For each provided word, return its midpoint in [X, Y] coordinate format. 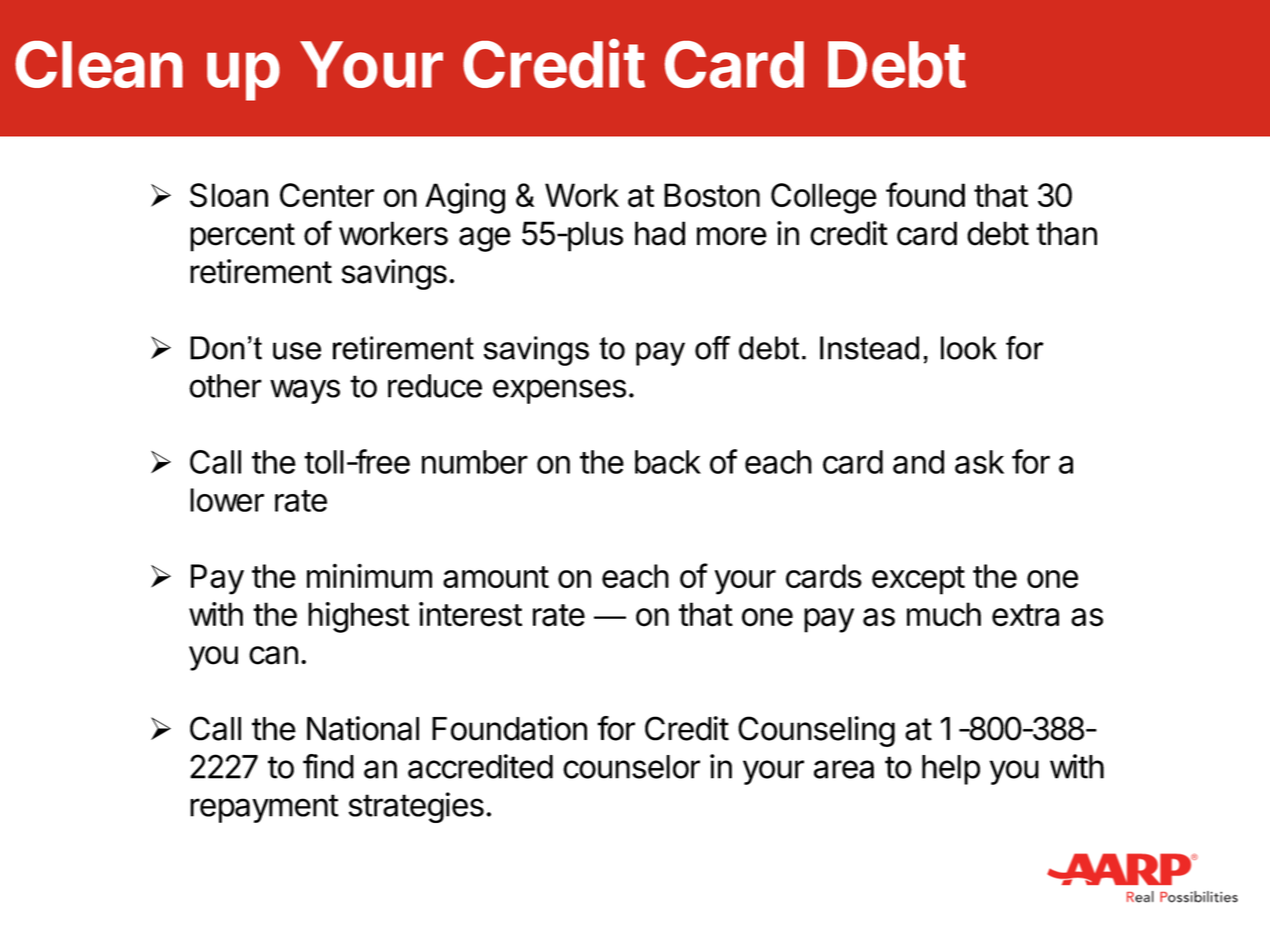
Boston [712, 195]
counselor [631, 767]
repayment [264, 808]
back [668, 462]
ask [979, 462]
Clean [99, 64]
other [225, 386]
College [824, 198]
